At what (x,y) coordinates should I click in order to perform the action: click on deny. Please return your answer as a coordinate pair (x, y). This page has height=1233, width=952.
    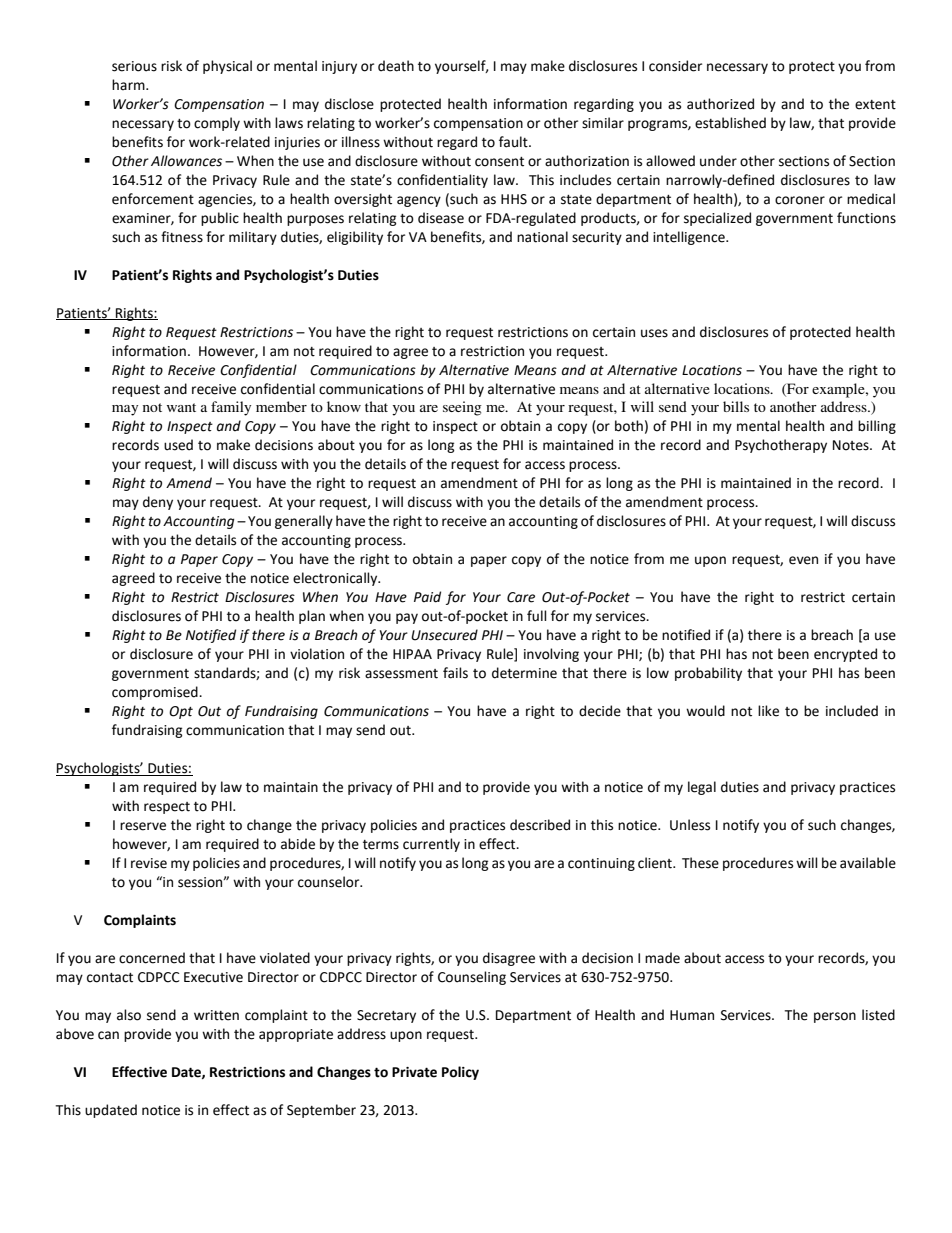
    Looking at the image, I should click on (158, 503).
